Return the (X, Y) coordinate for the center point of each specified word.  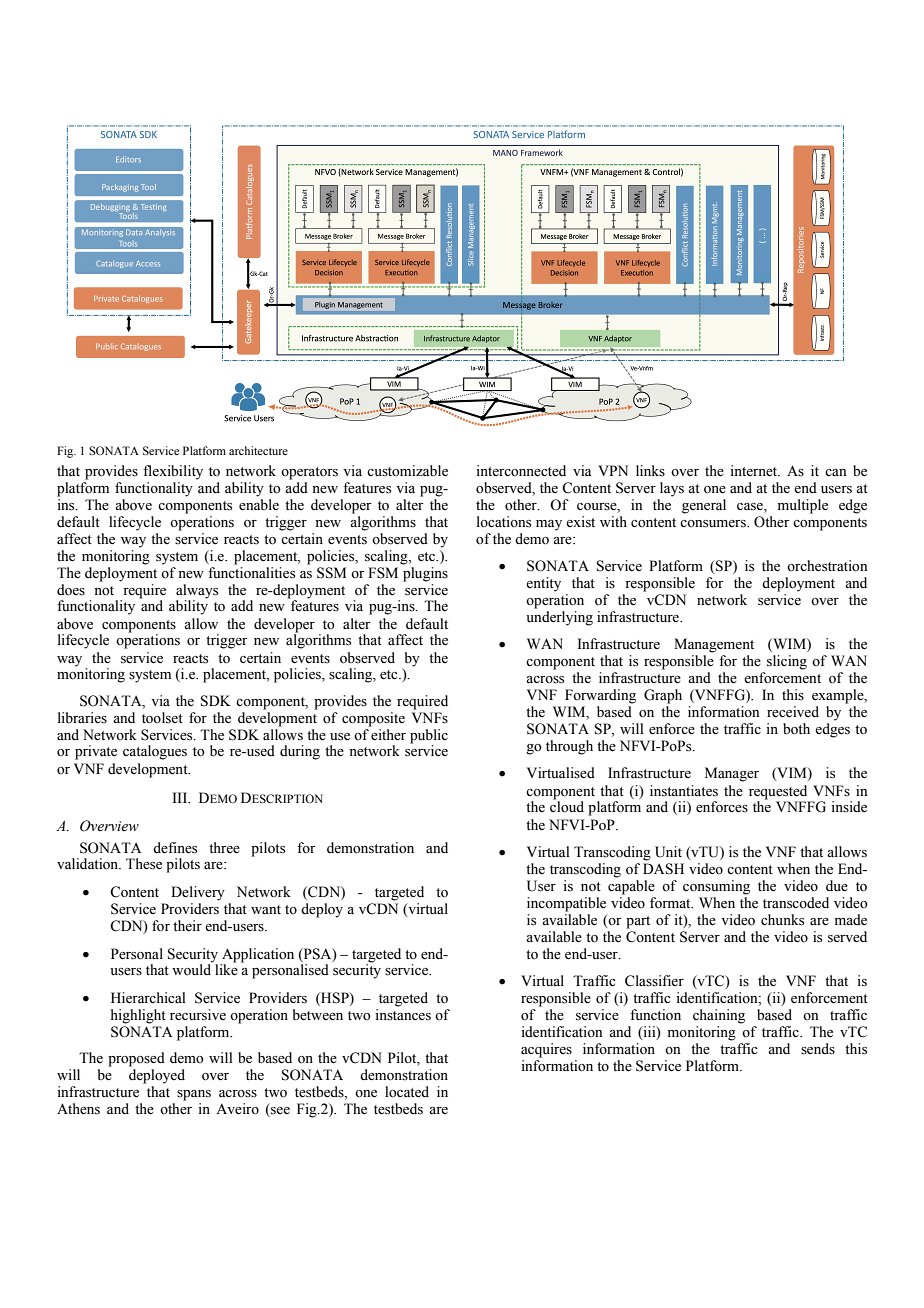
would (192, 969)
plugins (425, 573)
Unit (668, 852)
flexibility (173, 472)
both (796, 729)
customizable (407, 471)
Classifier (654, 981)
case (751, 507)
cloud (567, 806)
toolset (162, 718)
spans (194, 1095)
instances (403, 1015)
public (429, 736)
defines (175, 848)
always (197, 591)
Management (714, 645)
